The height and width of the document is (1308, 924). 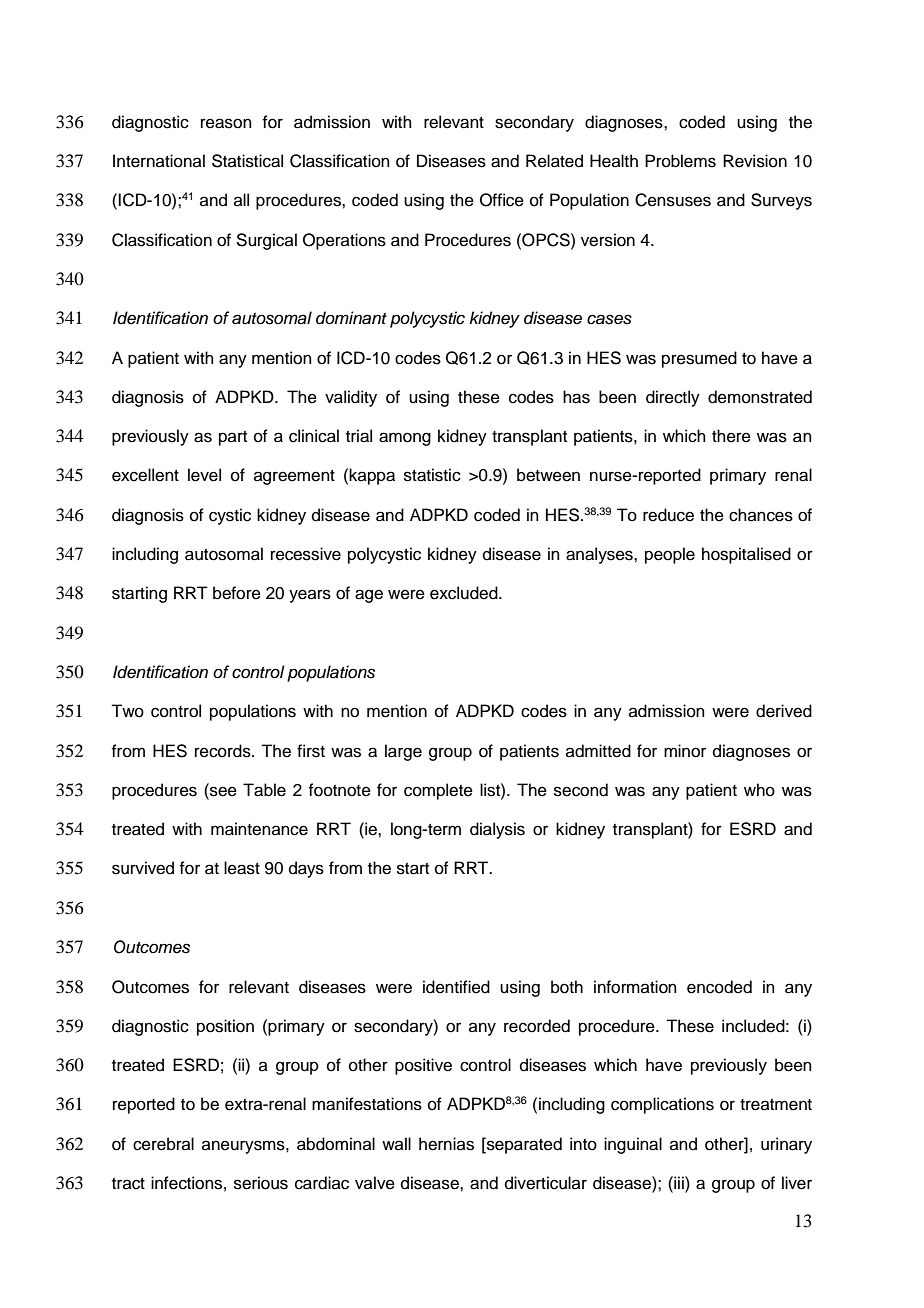 What do you see at coordinates (680, 161) in the document?
I see `Problems` at bounding box center [680, 161].
